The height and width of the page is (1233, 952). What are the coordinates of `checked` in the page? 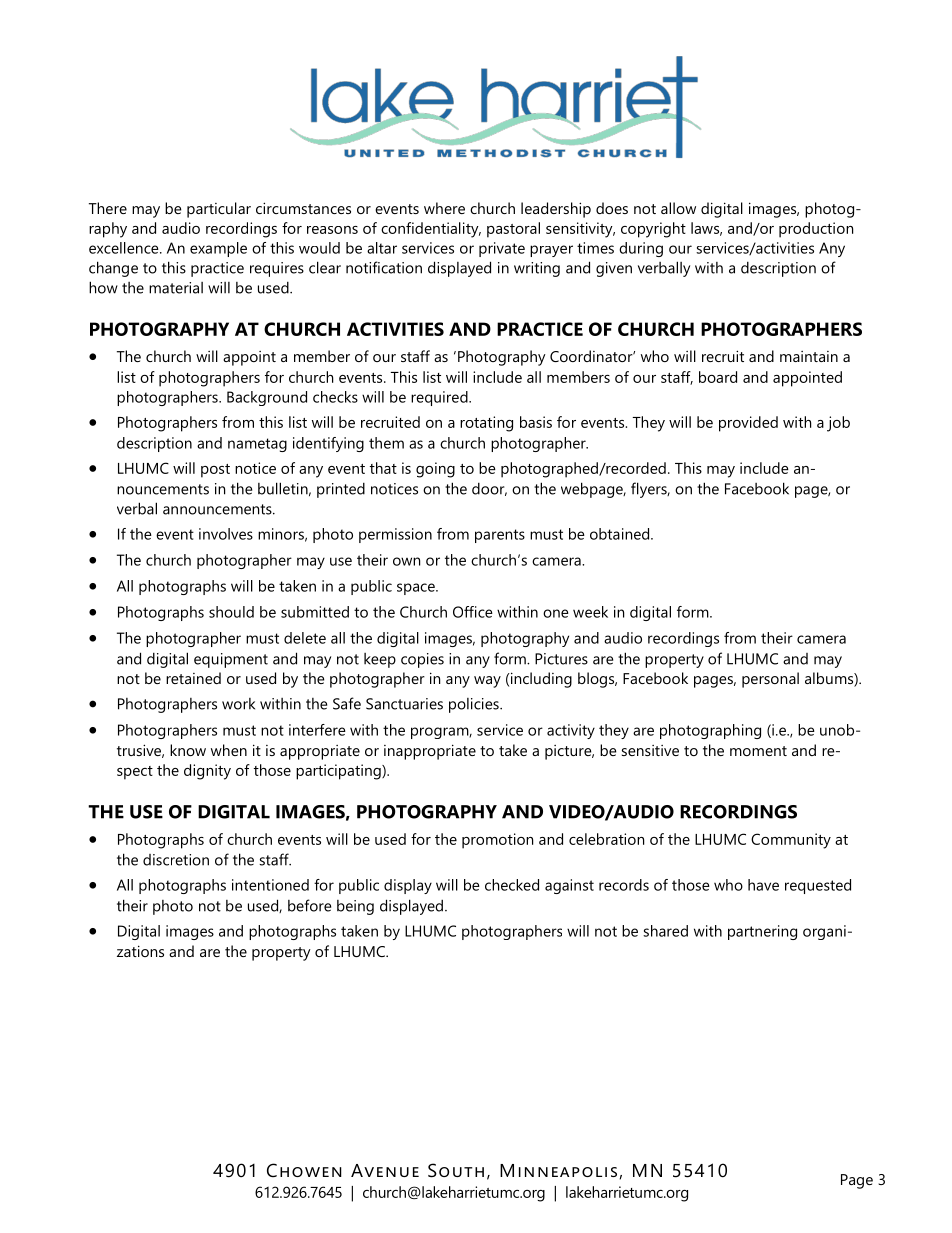 It's located at (512, 885).
